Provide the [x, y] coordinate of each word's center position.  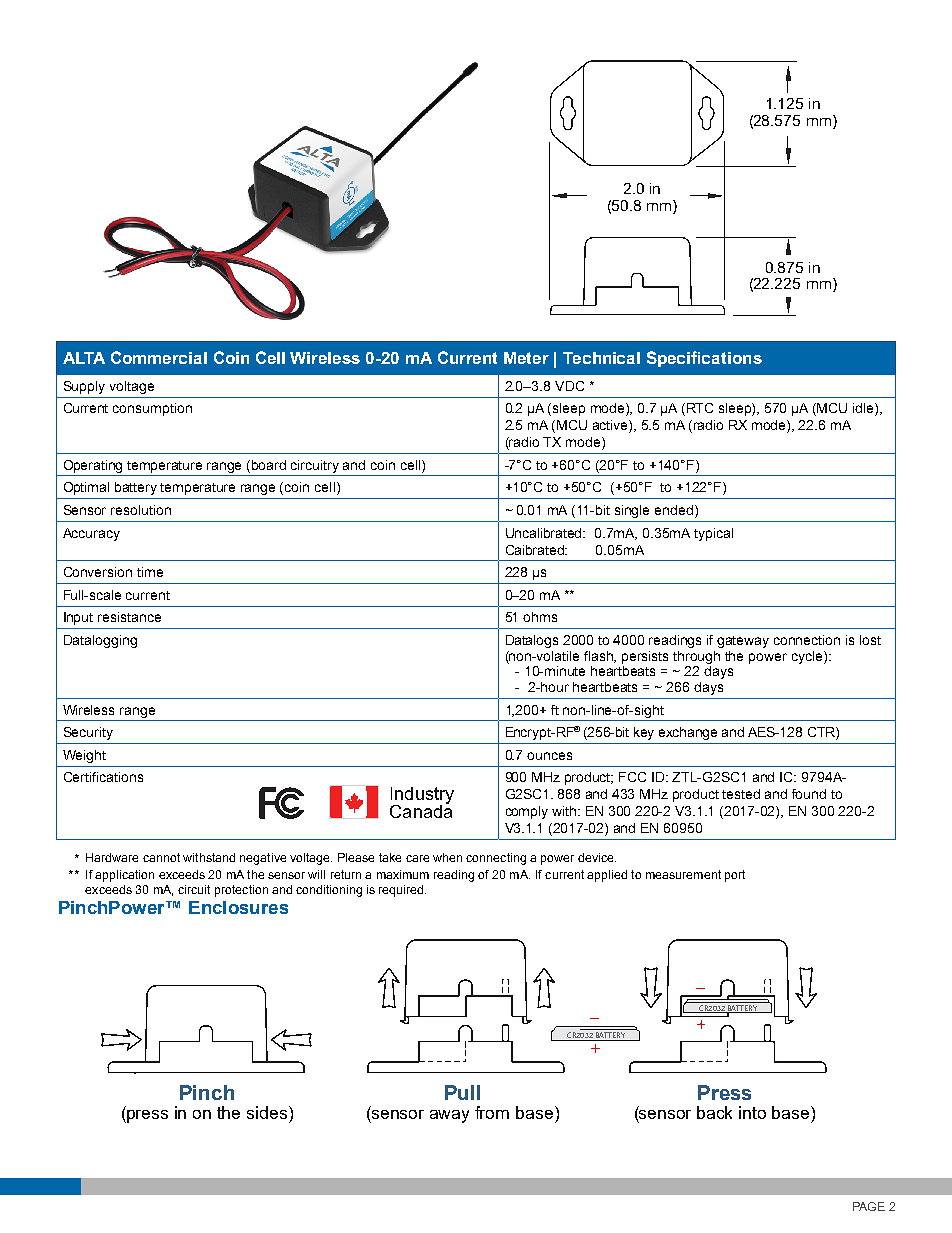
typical [713, 534]
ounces [549, 756]
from [492, 1112]
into [752, 1112]
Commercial [159, 357]
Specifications [704, 359]
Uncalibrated [545, 533]
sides [268, 1112]
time [150, 572]
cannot [161, 857]
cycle [808, 657]
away [449, 1116]
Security [88, 733]
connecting [496, 859]
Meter [526, 358]
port [735, 876]
